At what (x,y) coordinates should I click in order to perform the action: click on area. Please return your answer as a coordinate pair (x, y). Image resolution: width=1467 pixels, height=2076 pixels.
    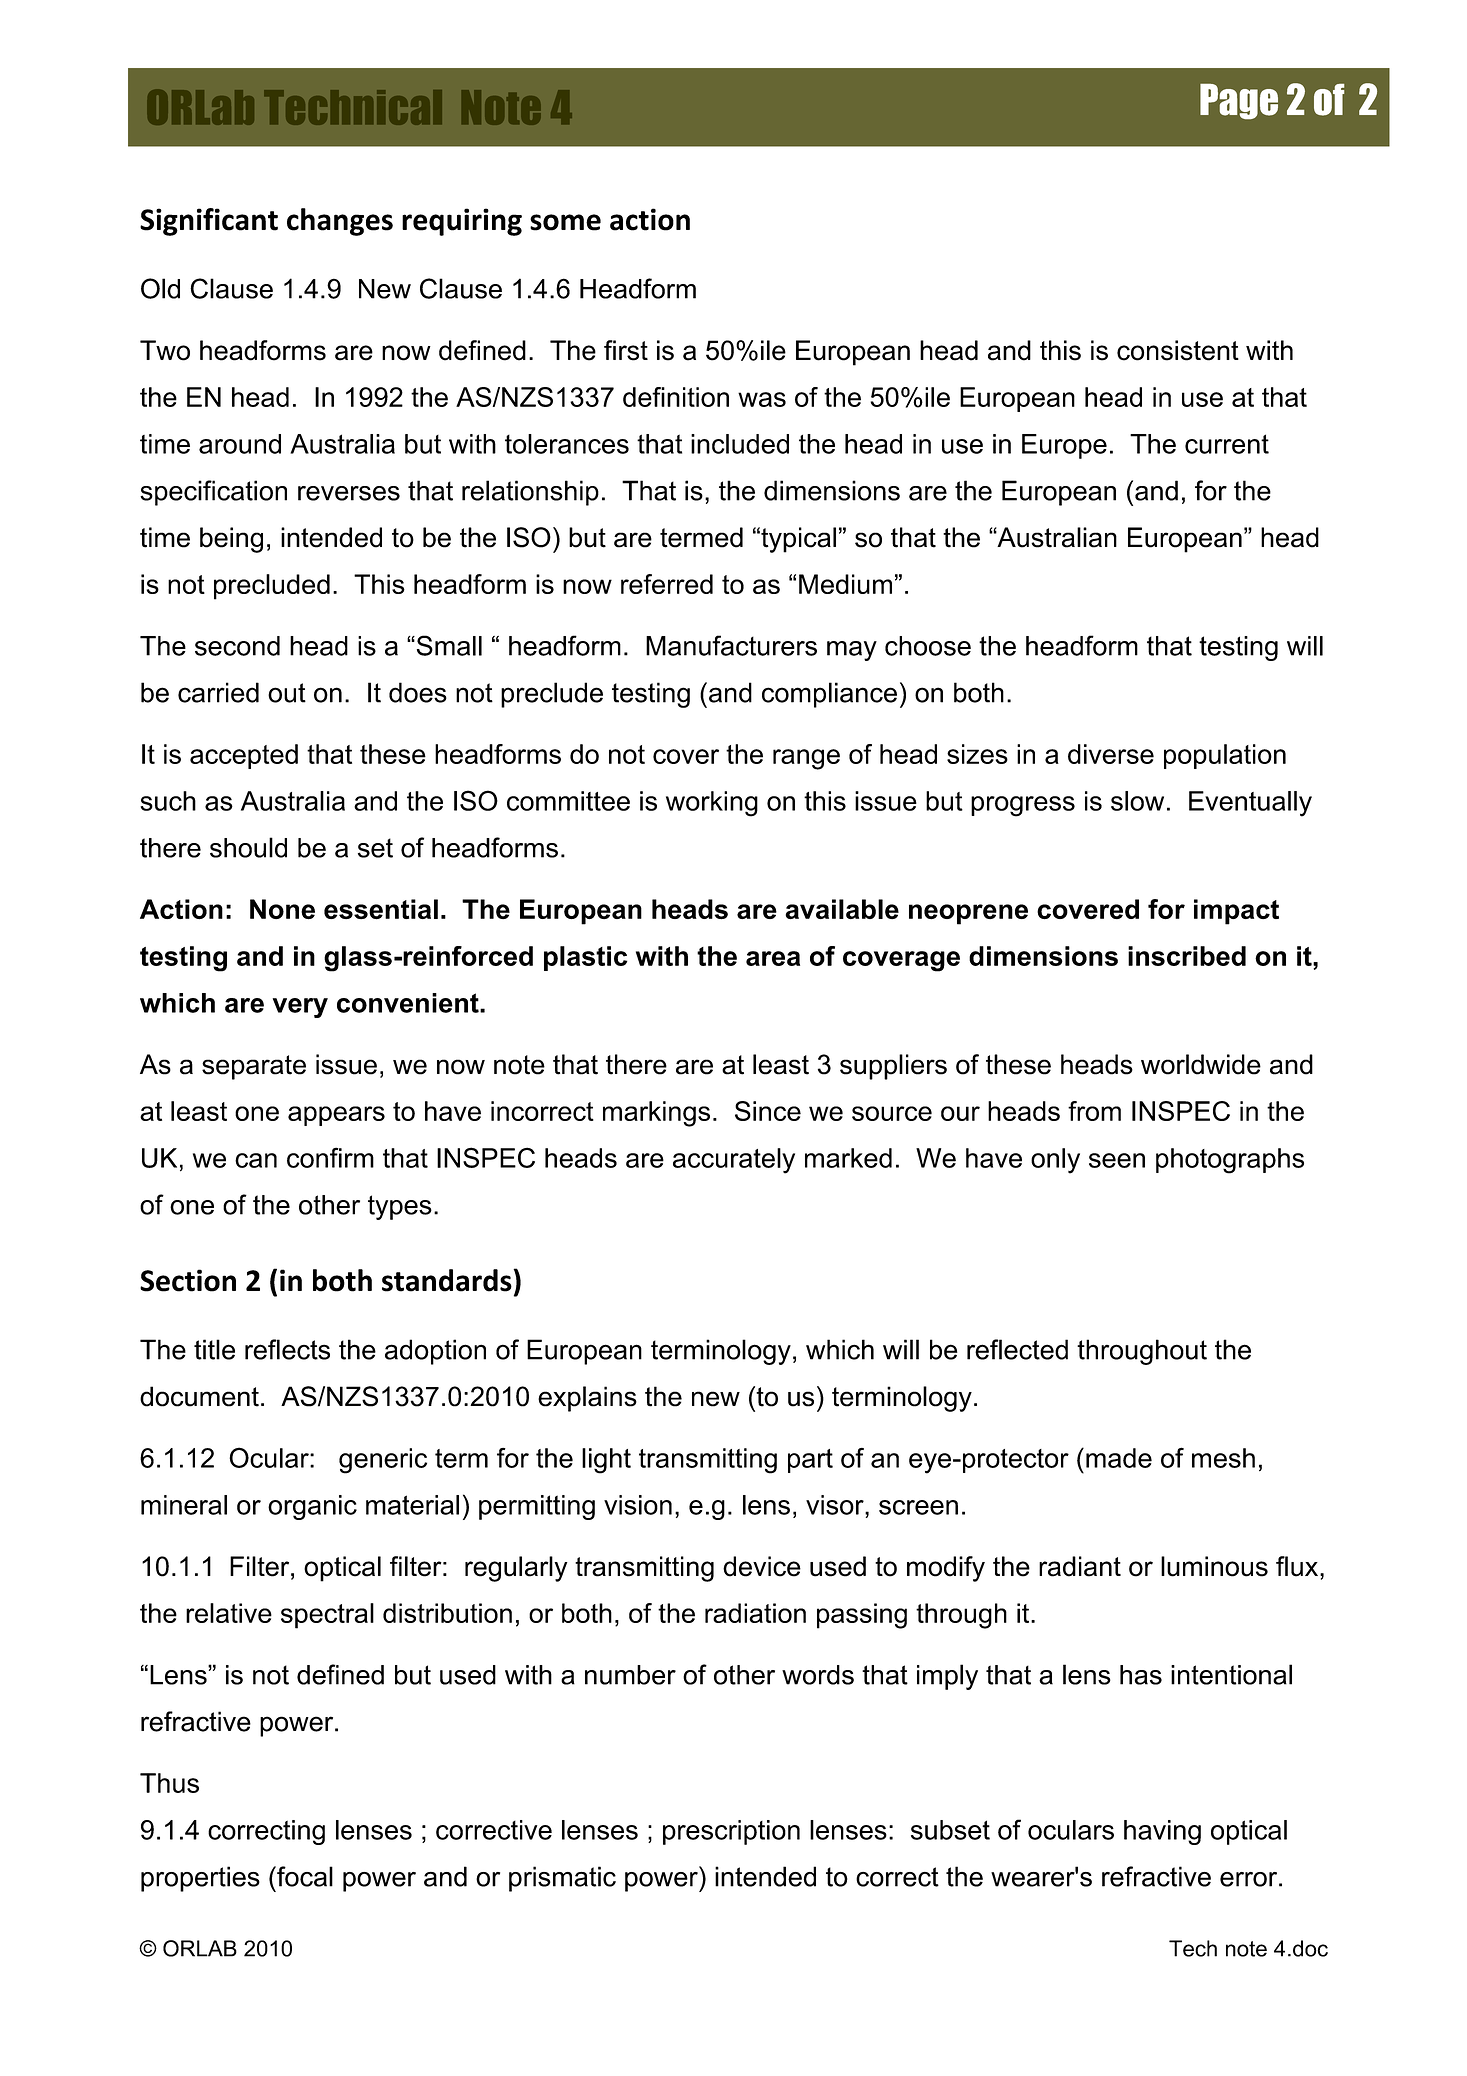
    Looking at the image, I should click on (773, 958).
